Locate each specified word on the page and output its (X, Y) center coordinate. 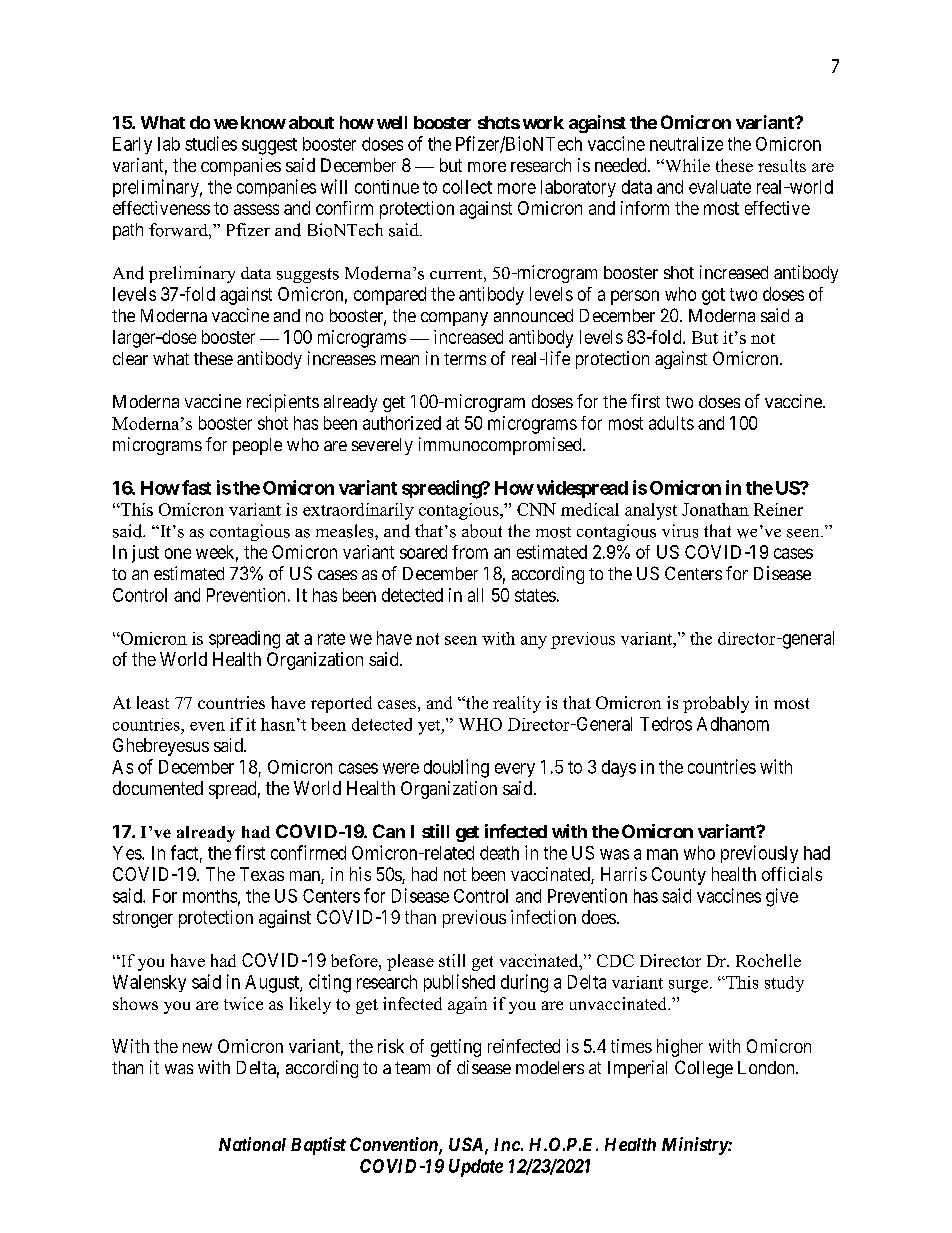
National (252, 1144)
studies (211, 143)
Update (476, 1168)
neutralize (686, 144)
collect (467, 187)
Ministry (695, 1146)
